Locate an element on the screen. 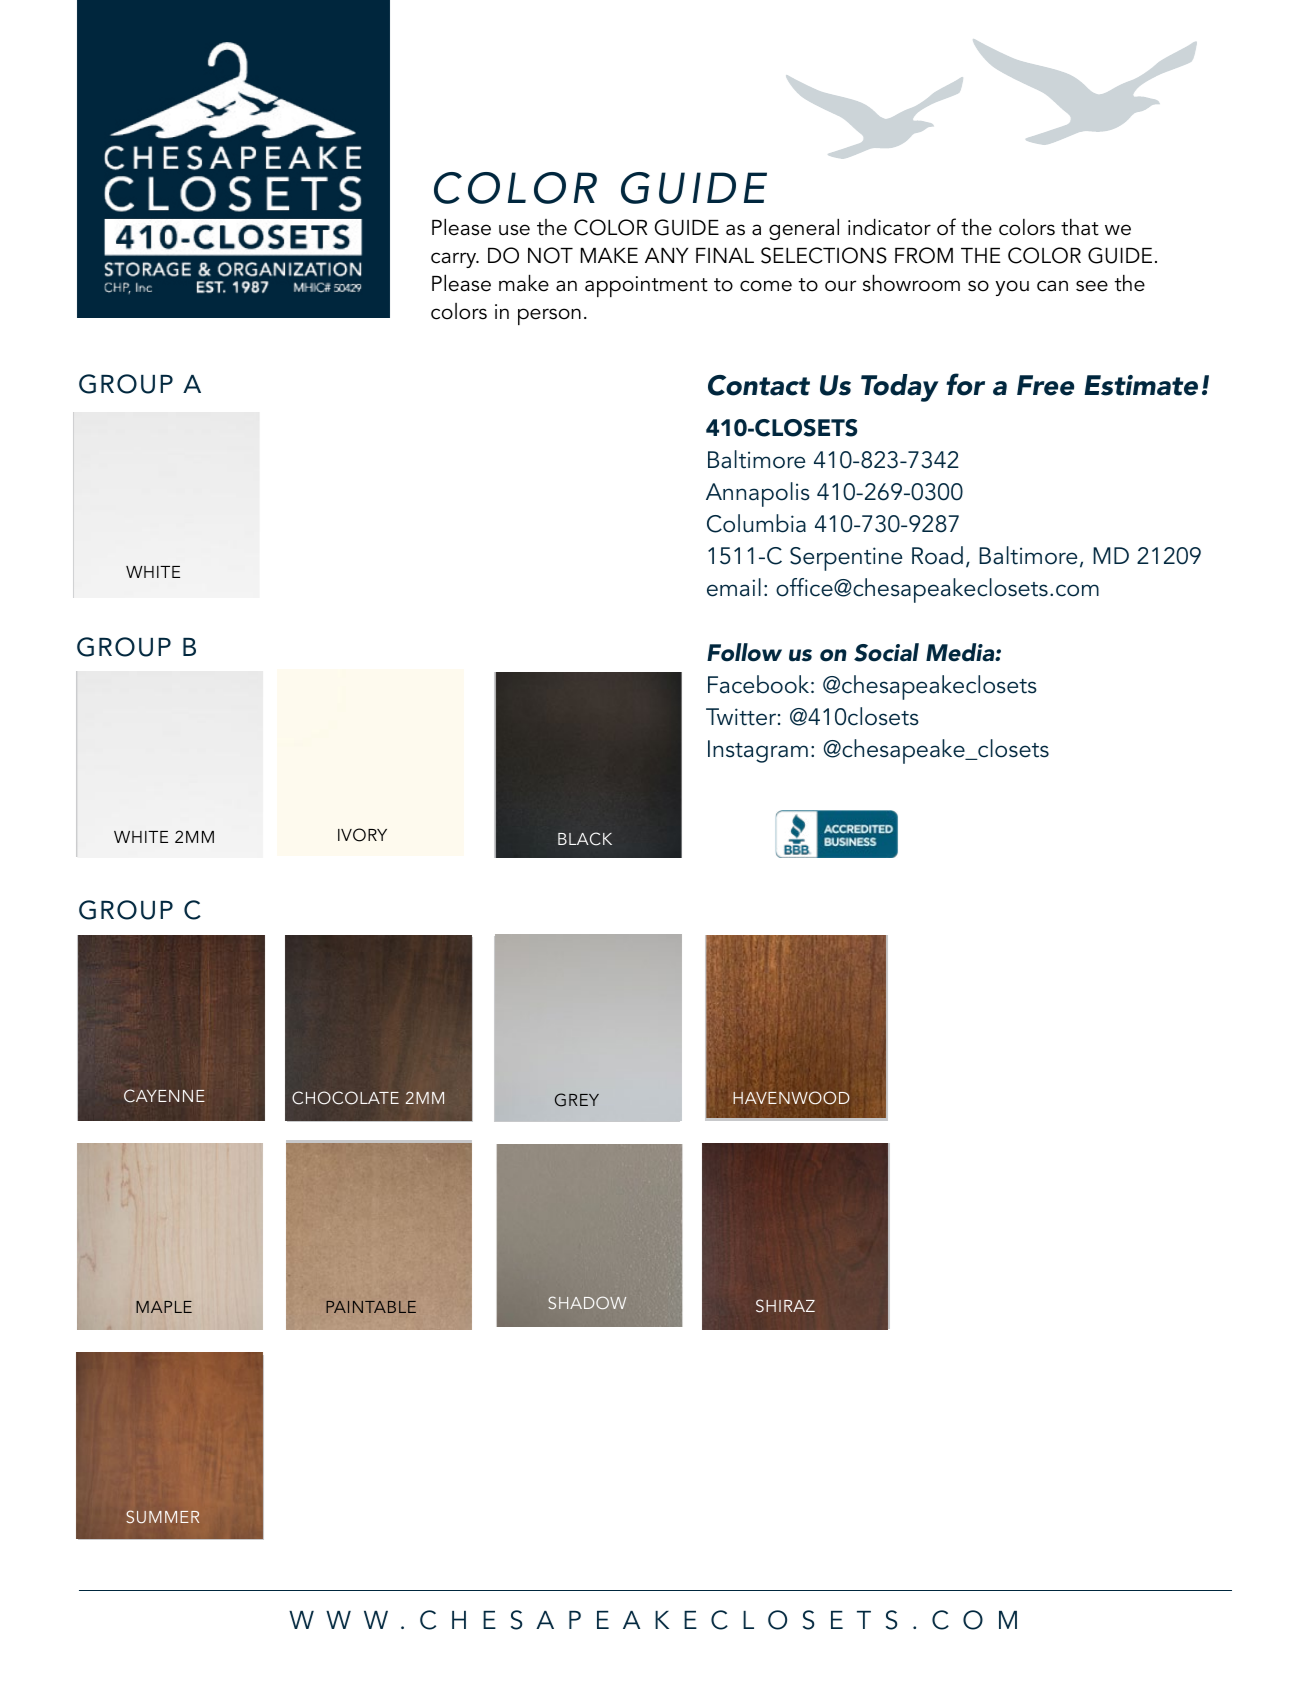 This screenshot has width=1311, height=1696. carry is located at coordinates (455, 260).
